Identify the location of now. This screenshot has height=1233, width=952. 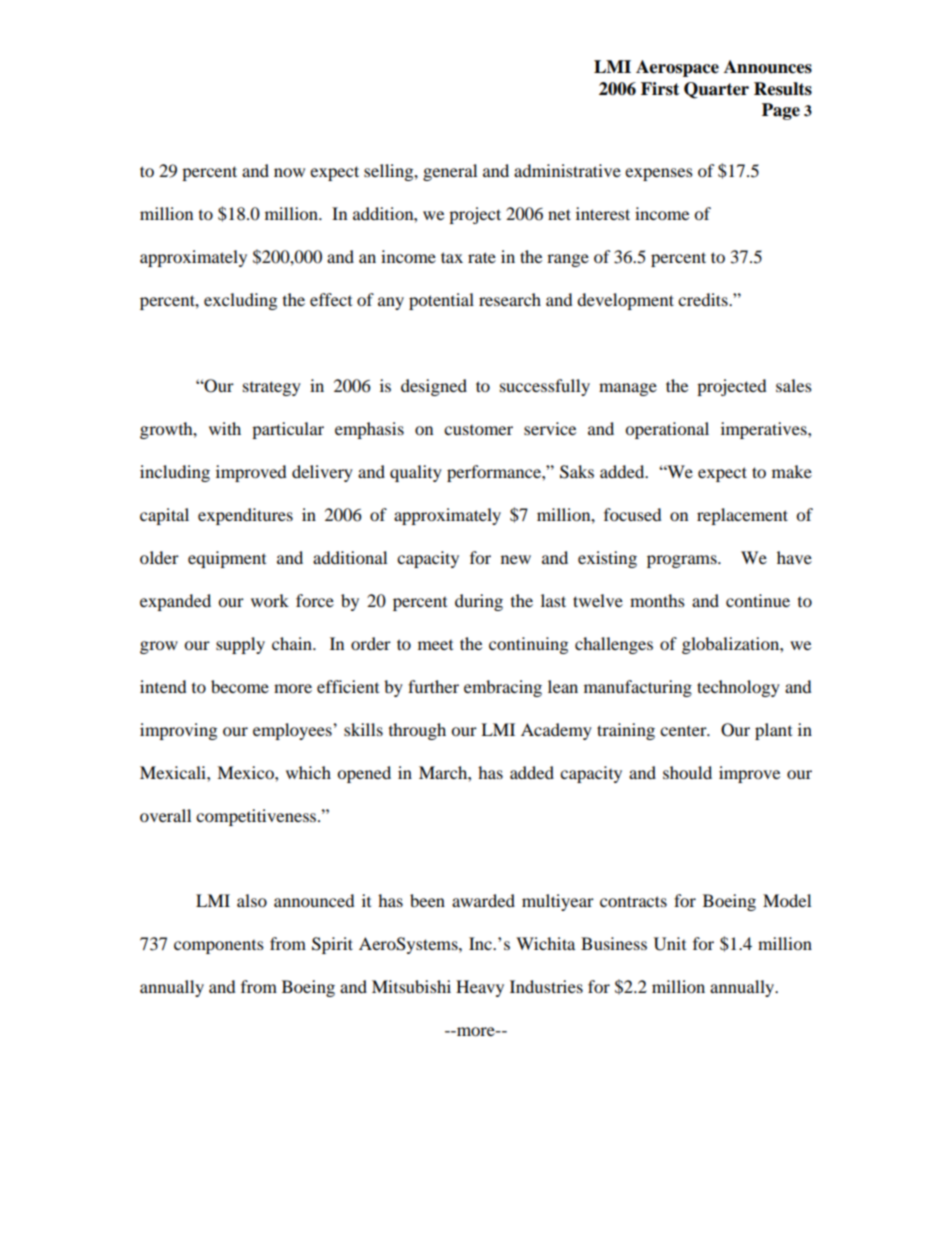
(289, 172).
